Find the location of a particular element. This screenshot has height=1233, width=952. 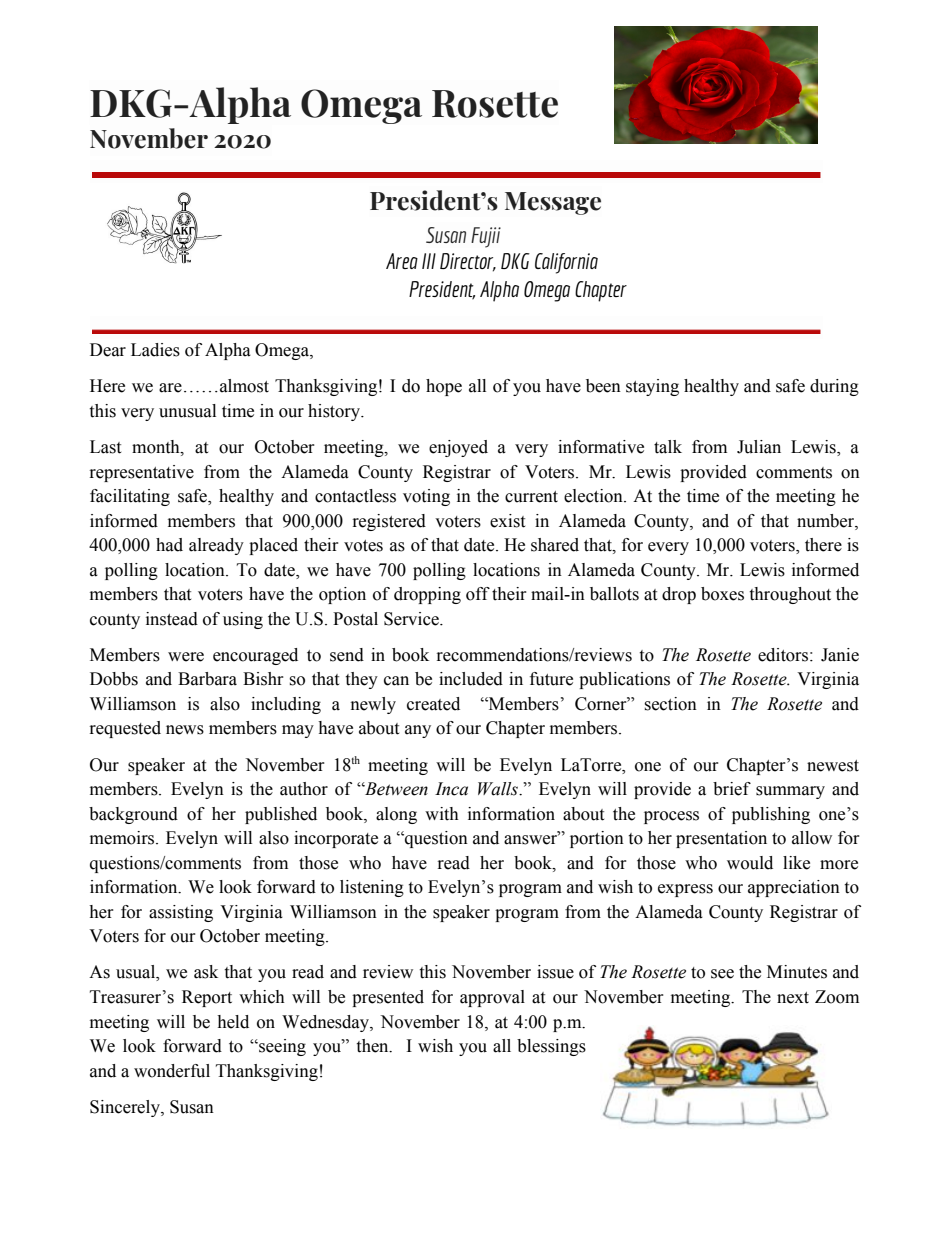

Director is located at coordinates (468, 262).
